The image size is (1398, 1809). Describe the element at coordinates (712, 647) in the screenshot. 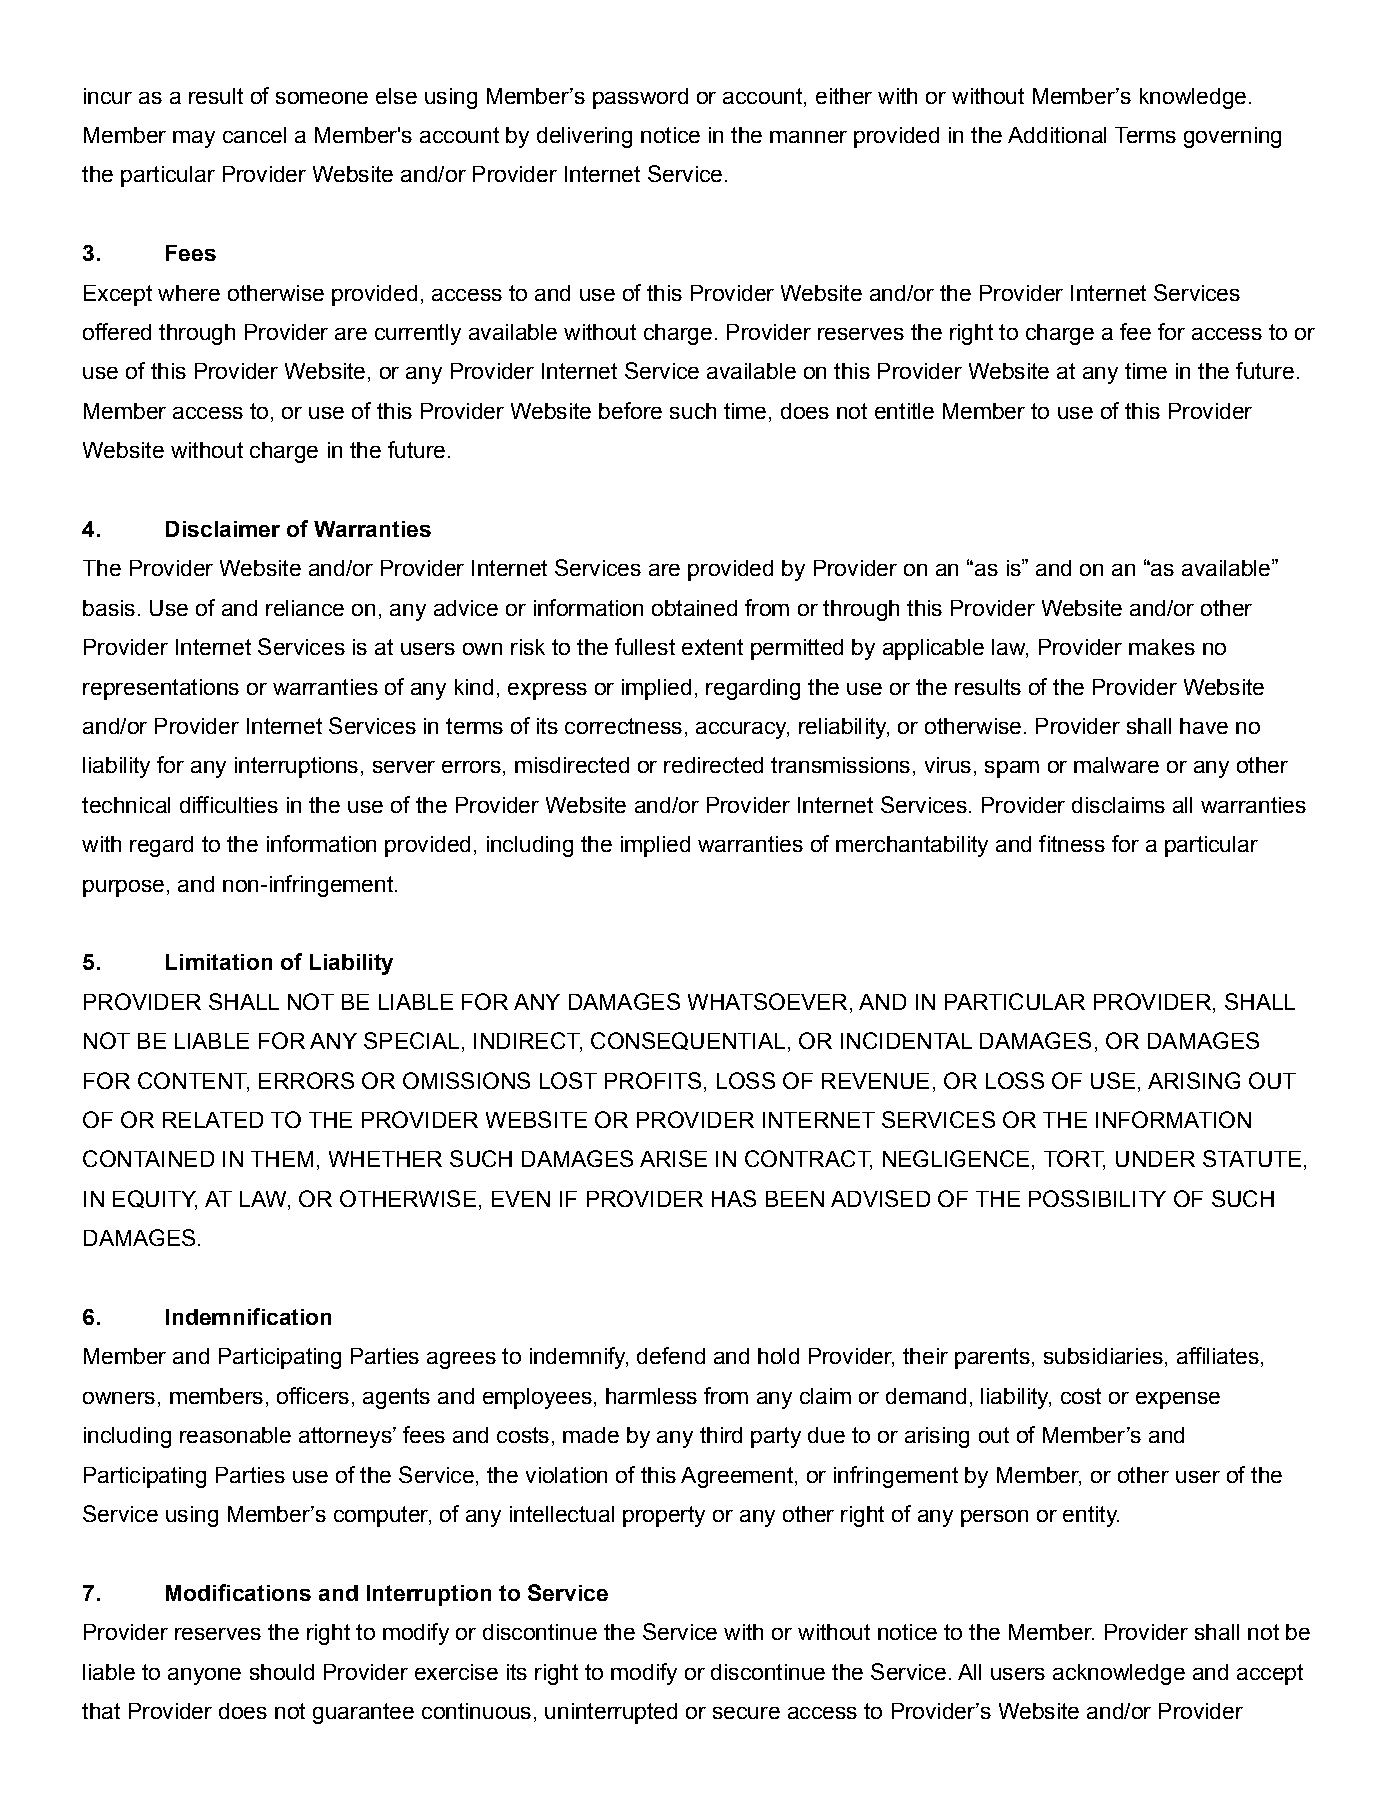

I see `extent` at that location.
